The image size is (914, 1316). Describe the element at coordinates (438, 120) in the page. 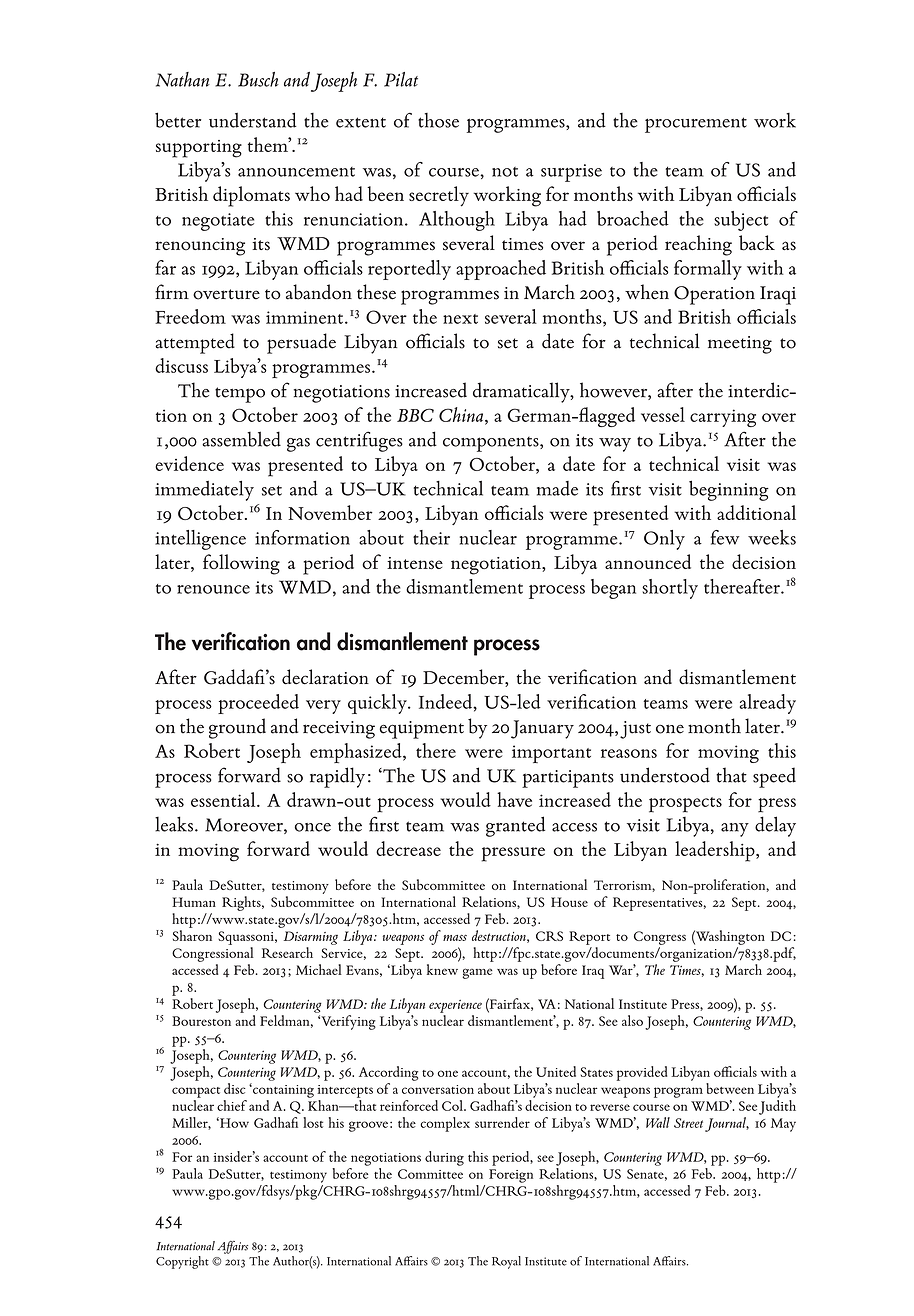

I see `those` at that location.
